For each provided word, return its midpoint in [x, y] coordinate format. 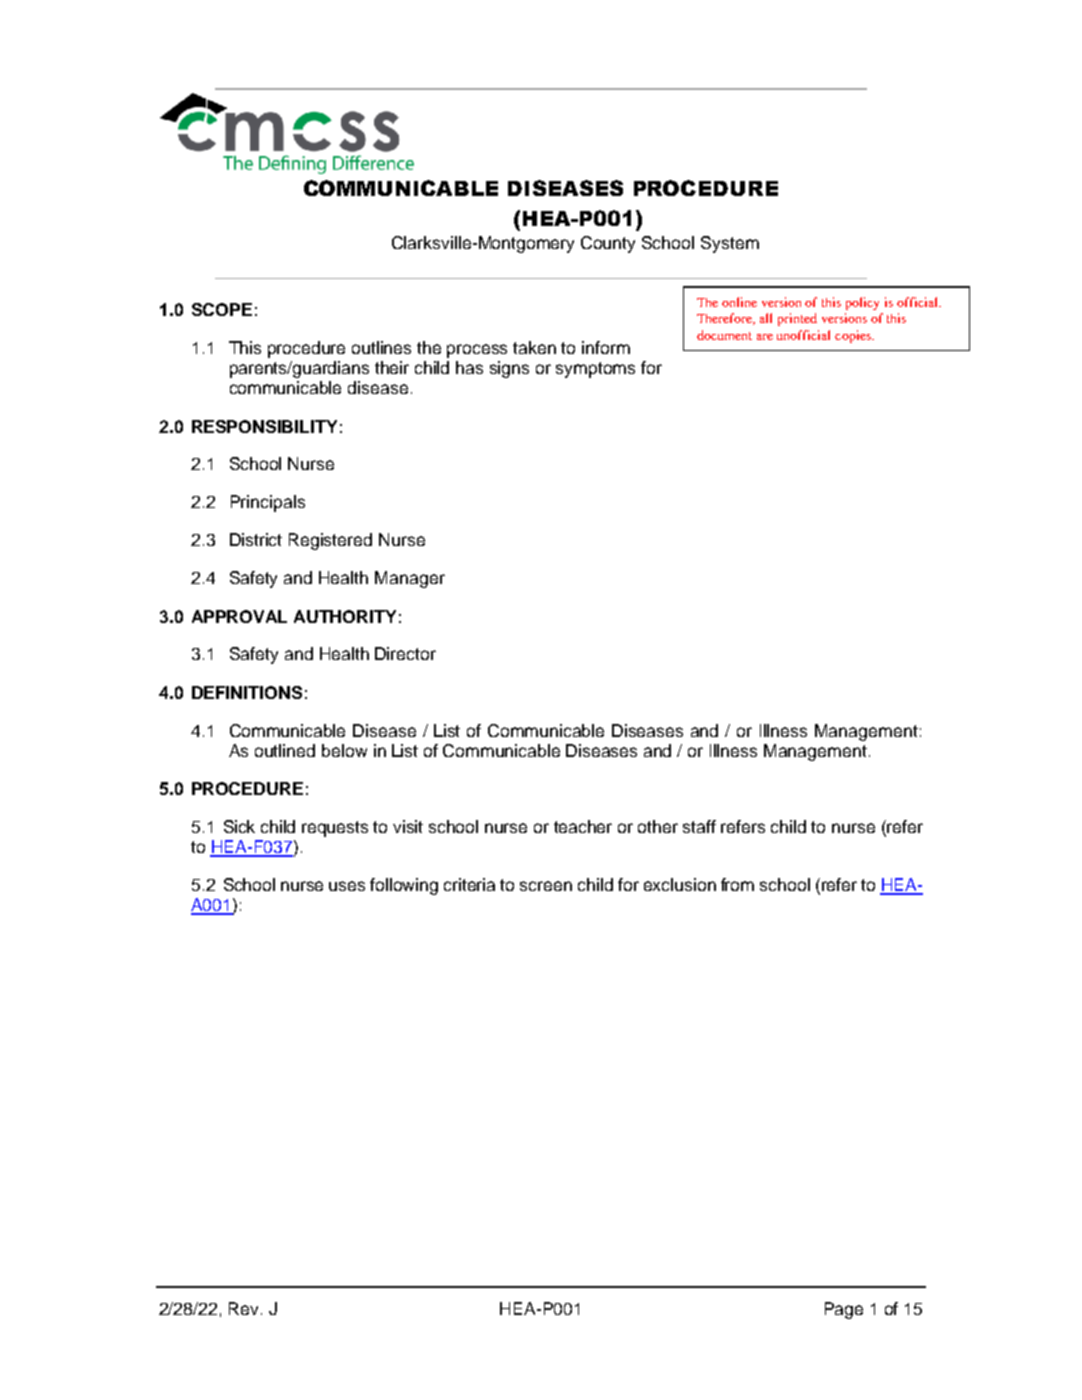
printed [797, 319]
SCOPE [222, 309]
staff [699, 826]
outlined [285, 750]
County [608, 244]
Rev [245, 1308]
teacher [583, 826]
